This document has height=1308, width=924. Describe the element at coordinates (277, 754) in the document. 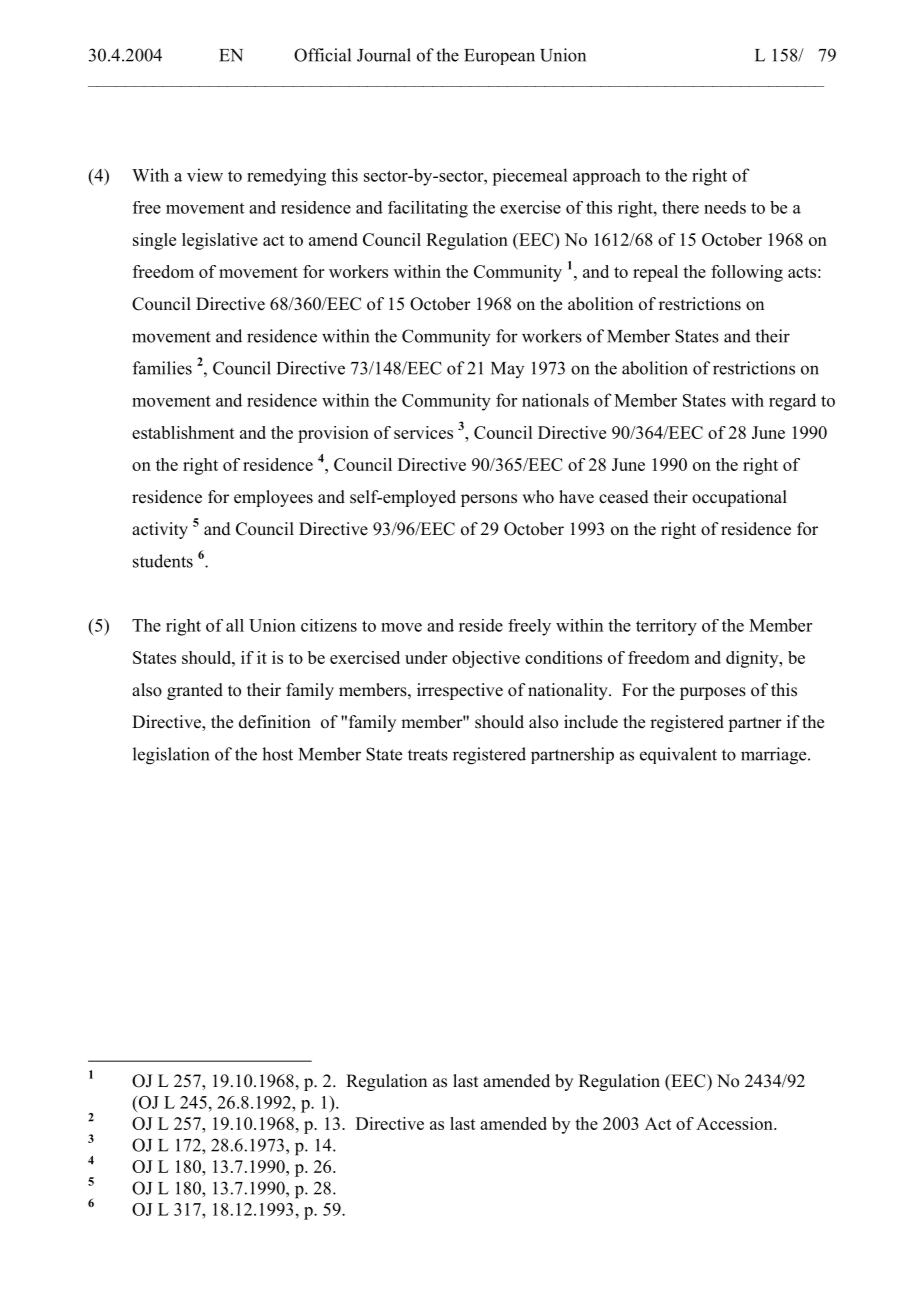

I see `host` at that location.
